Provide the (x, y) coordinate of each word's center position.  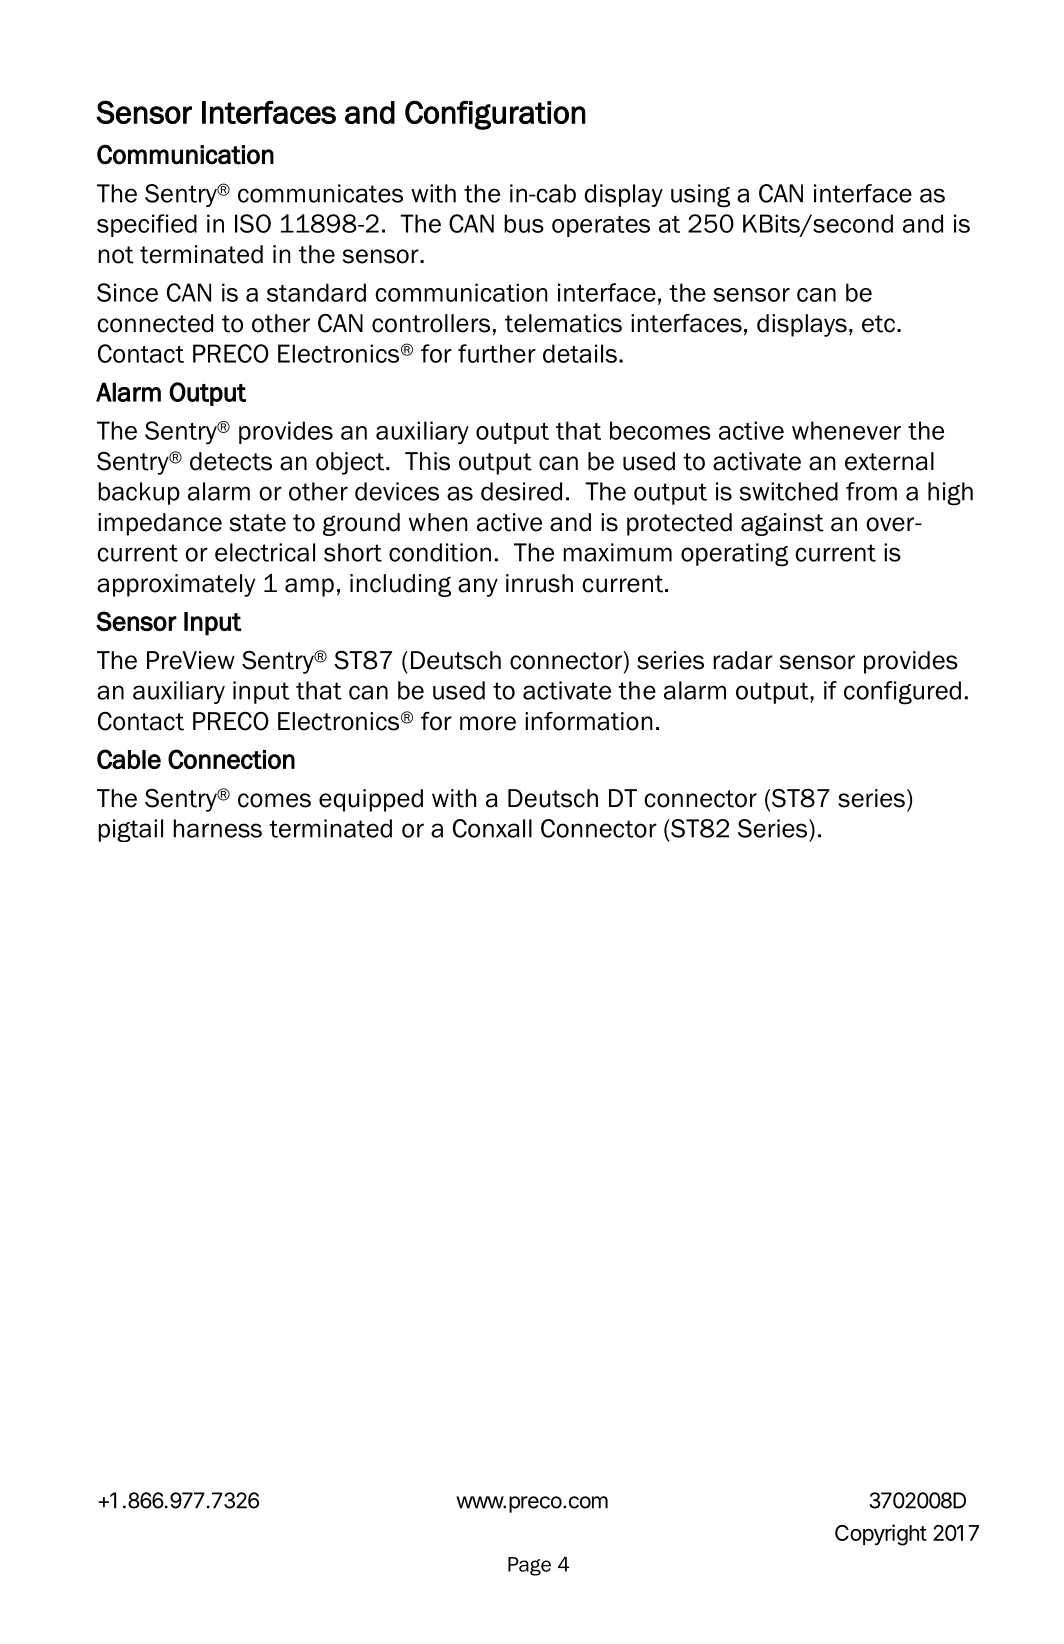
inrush (539, 583)
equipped (371, 800)
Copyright (881, 1535)
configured (902, 693)
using (700, 196)
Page (529, 1566)
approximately (176, 585)
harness (217, 828)
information (589, 721)
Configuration (495, 115)
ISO (253, 223)
